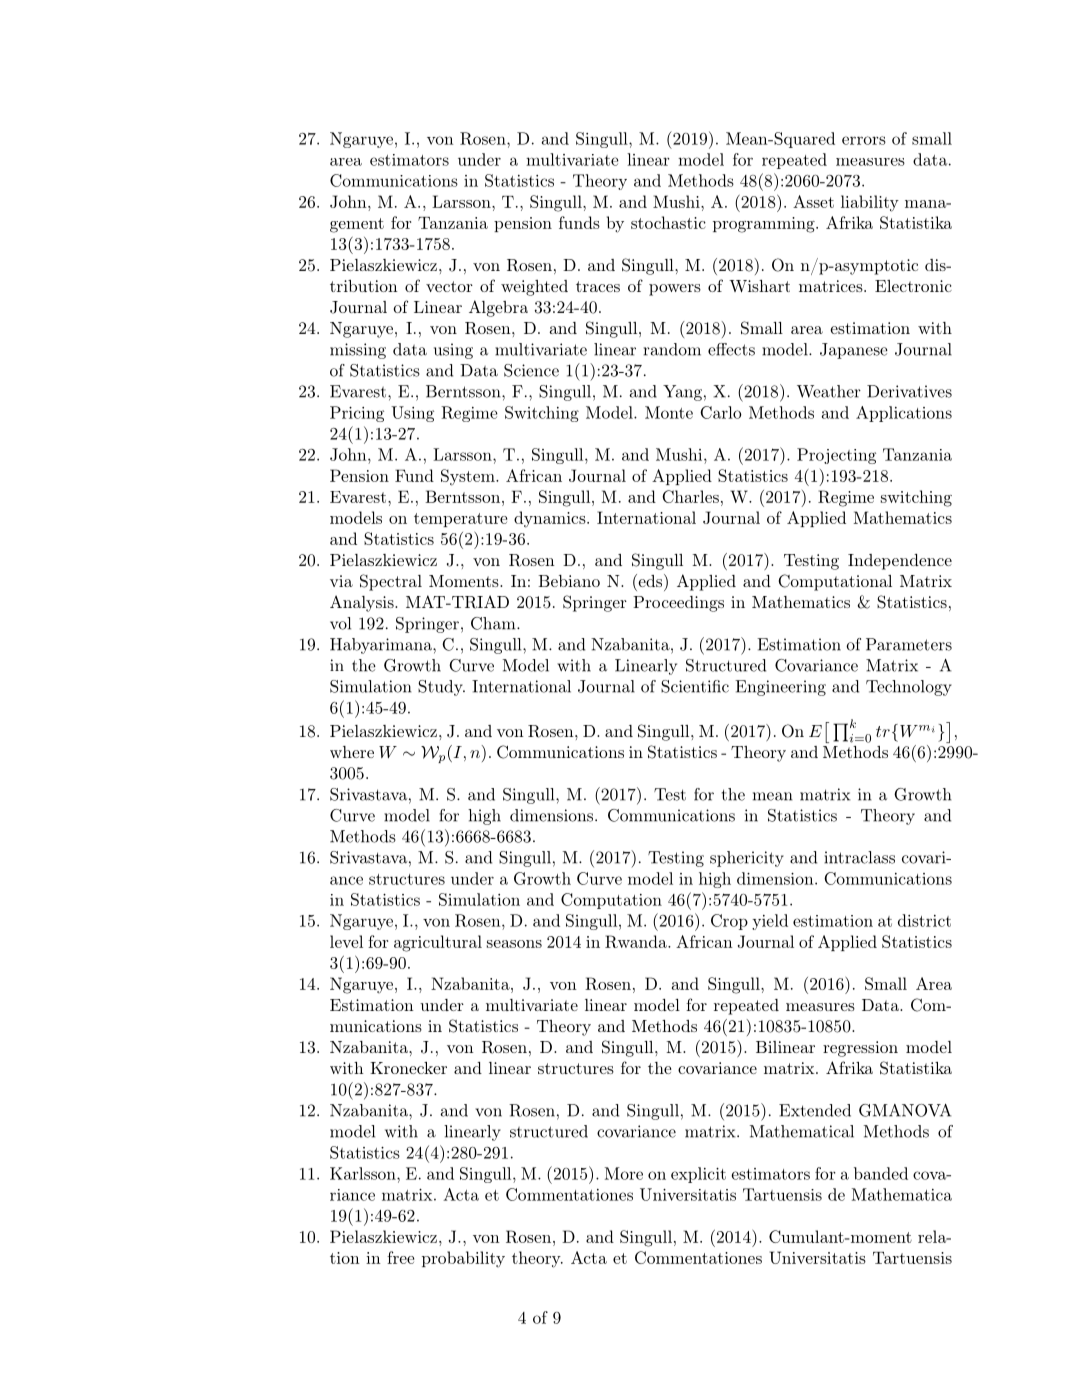  What do you see at coordinates (924, 920) in the document?
I see `district` at bounding box center [924, 920].
